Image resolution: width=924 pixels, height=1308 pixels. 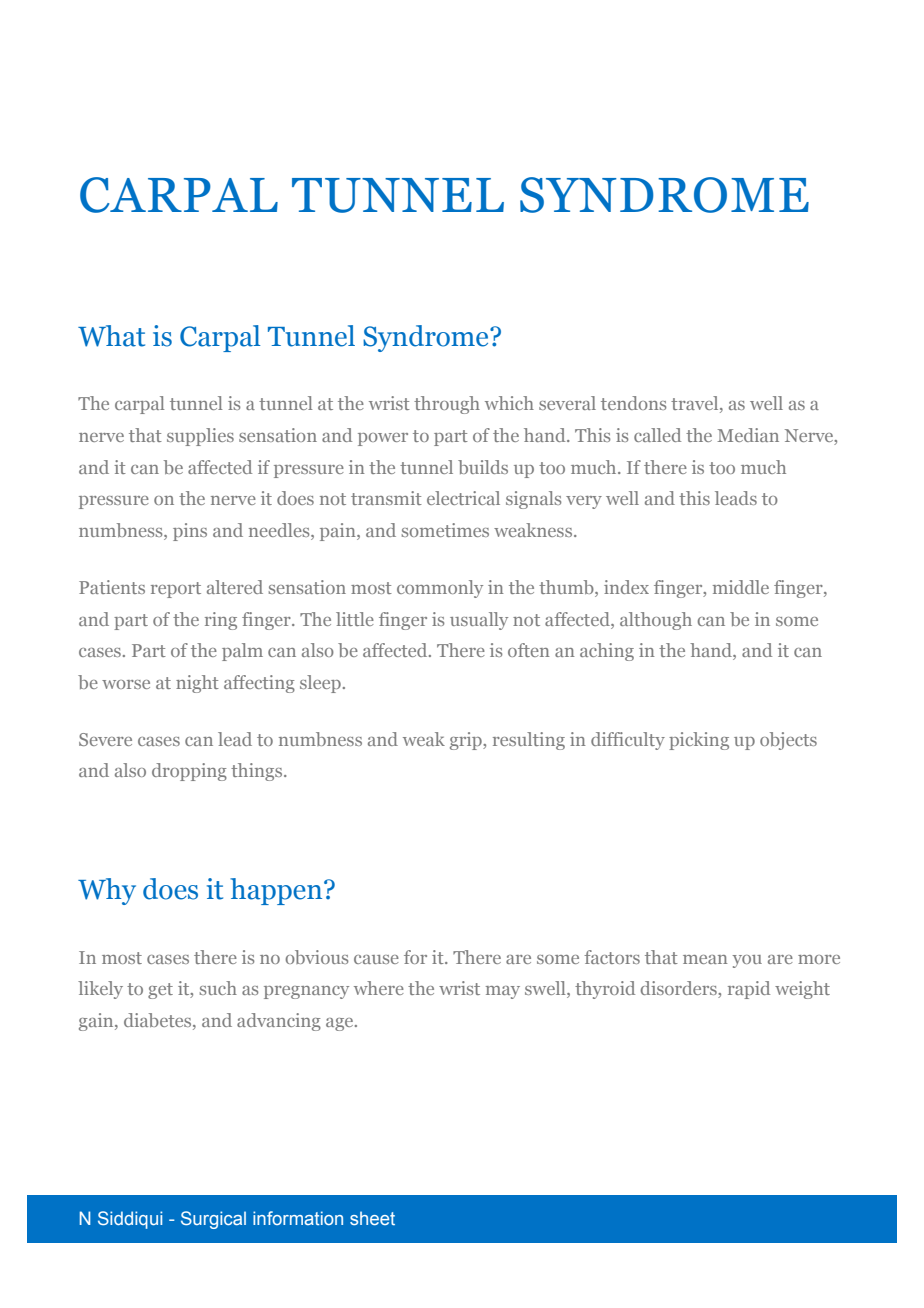 I want to click on What, so click(x=111, y=336).
